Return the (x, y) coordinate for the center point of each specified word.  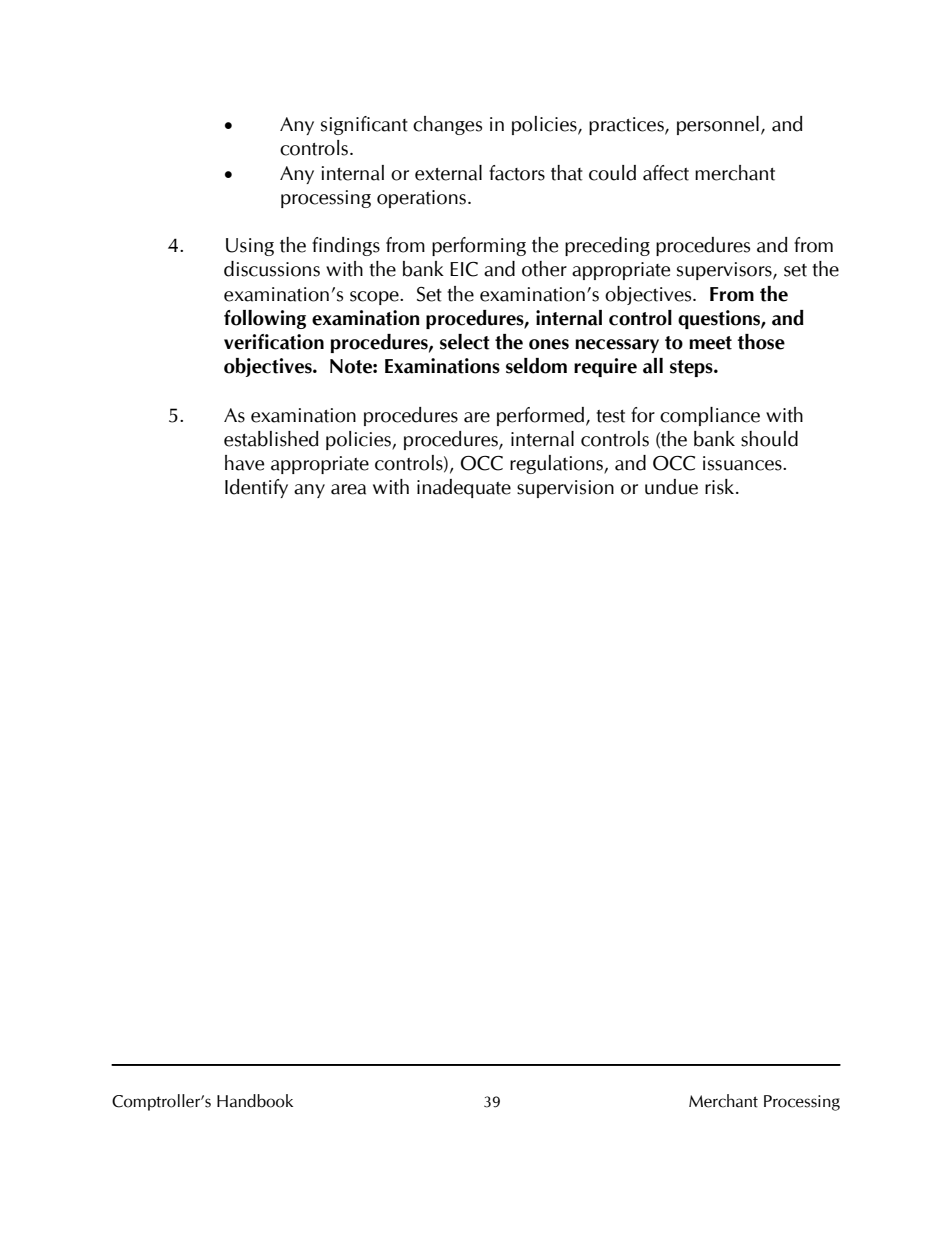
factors (517, 173)
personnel (718, 125)
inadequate (464, 488)
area (348, 489)
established (271, 439)
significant (364, 125)
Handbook (255, 1101)
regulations (557, 464)
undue (671, 487)
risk (721, 487)
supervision (565, 489)
